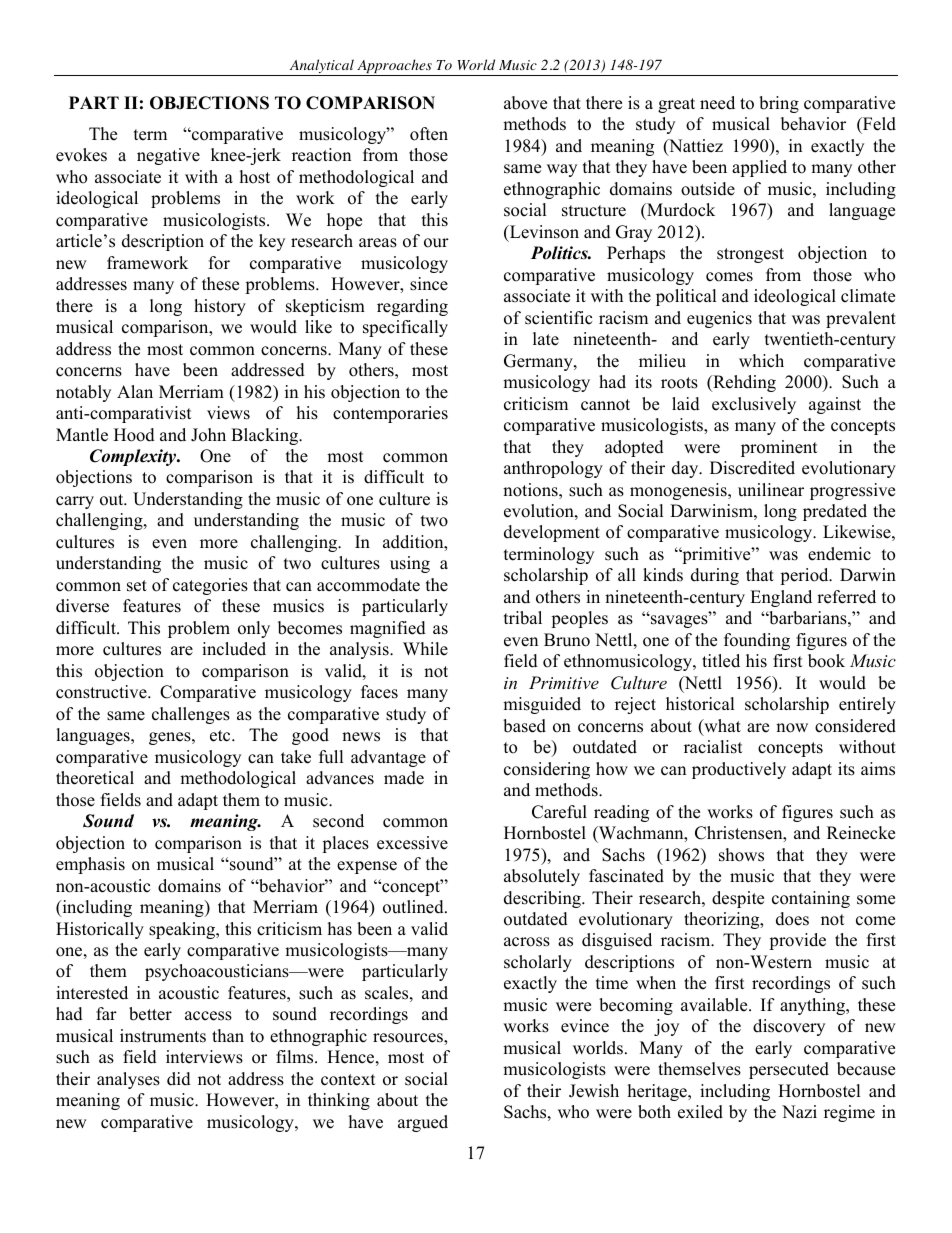  What do you see at coordinates (789, 1070) in the page?
I see `persecuted` at bounding box center [789, 1070].
